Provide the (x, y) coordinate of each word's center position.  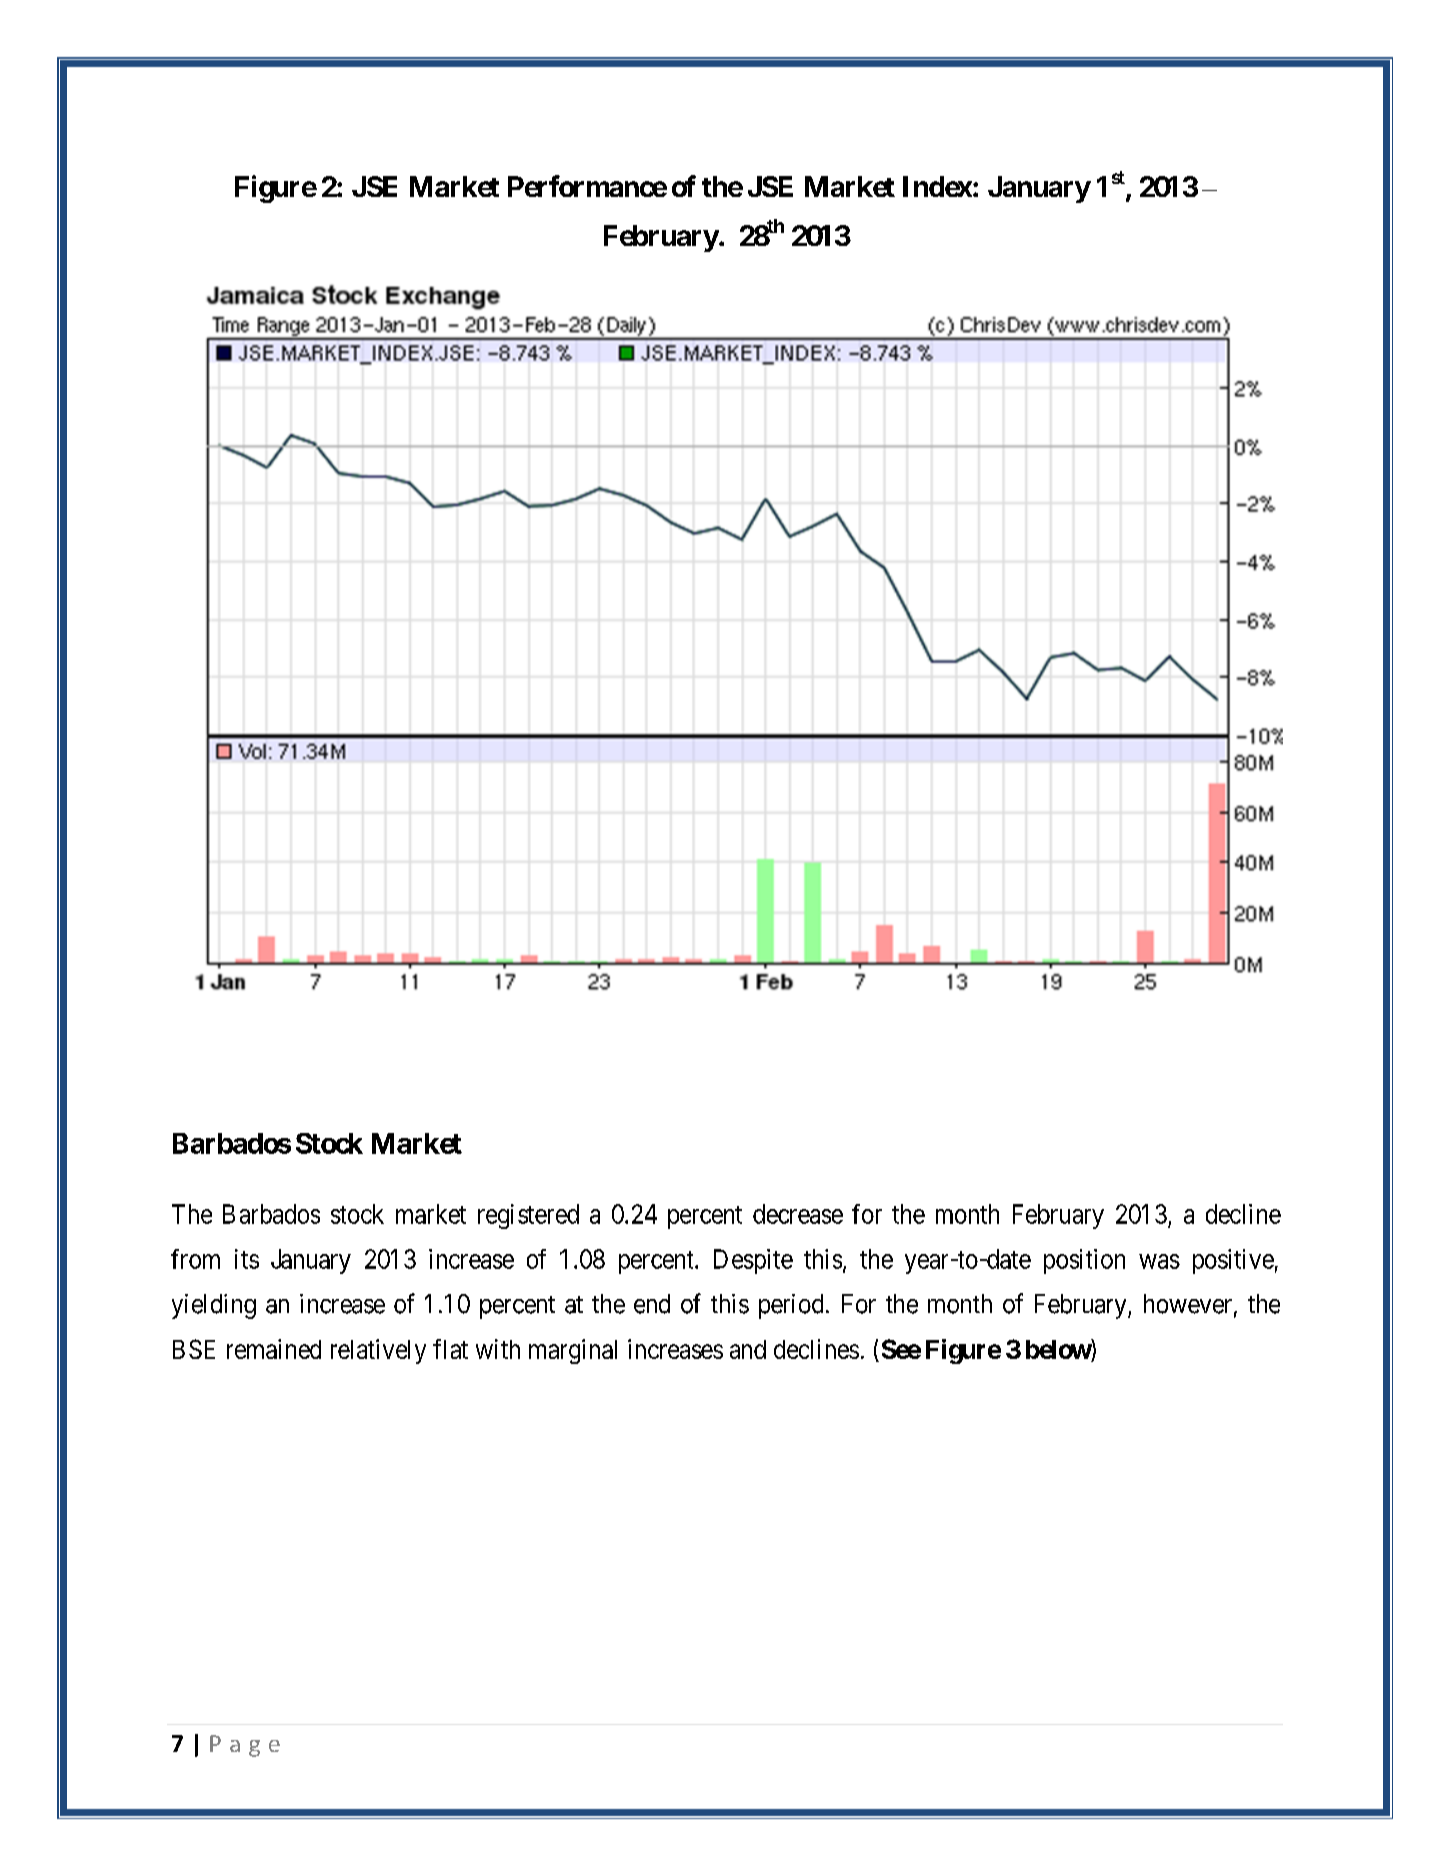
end (652, 1304)
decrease (798, 1214)
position (1084, 1261)
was (1159, 1261)
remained (274, 1349)
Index (937, 186)
